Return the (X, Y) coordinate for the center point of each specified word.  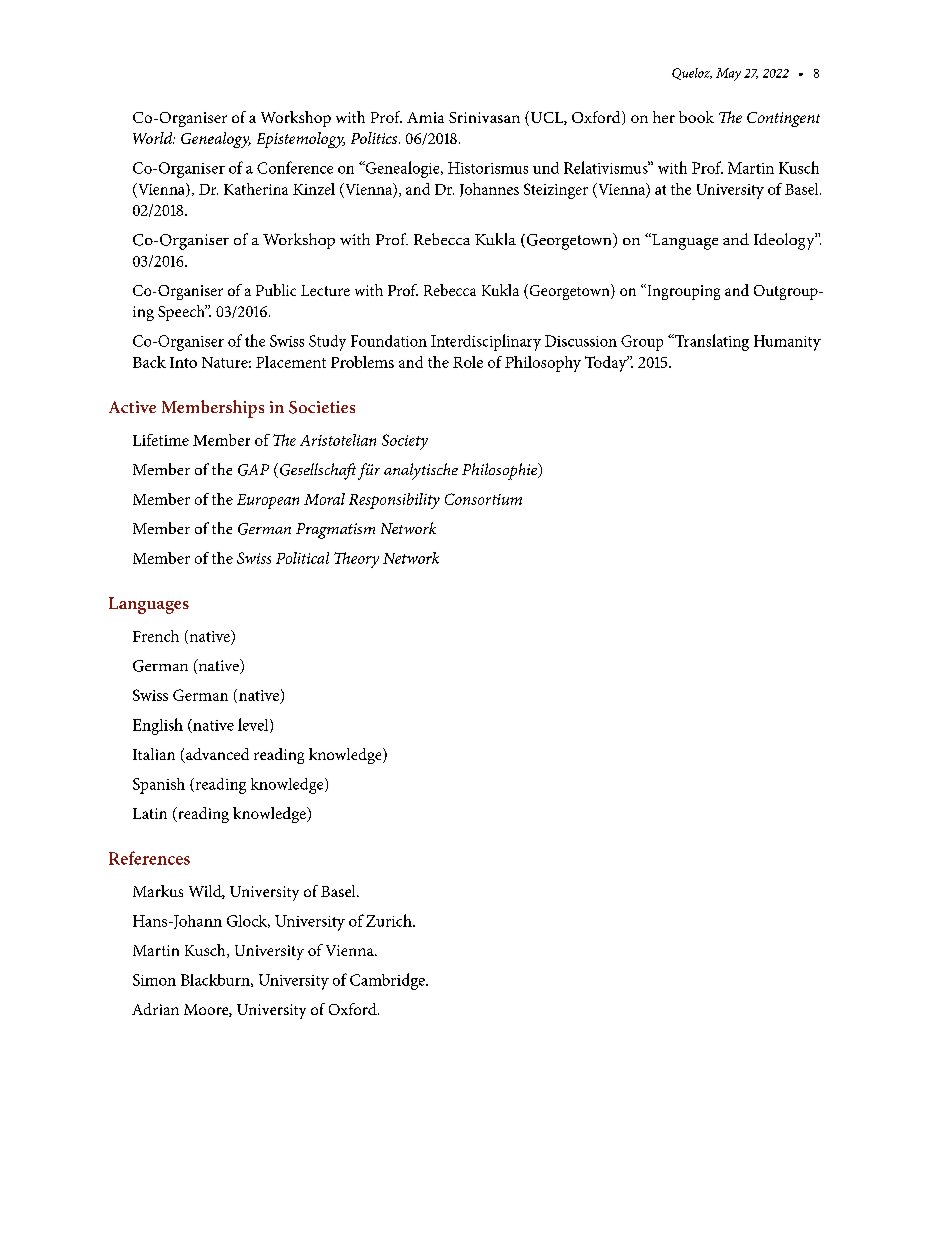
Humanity (787, 343)
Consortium (483, 499)
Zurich (390, 920)
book (696, 117)
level (254, 725)
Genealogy (216, 140)
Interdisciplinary (486, 342)
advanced (216, 755)
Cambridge (388, 981)
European (268, 501)
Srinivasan (484, 117)
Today (607, 364)
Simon (154, 980)
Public (276, 290)
